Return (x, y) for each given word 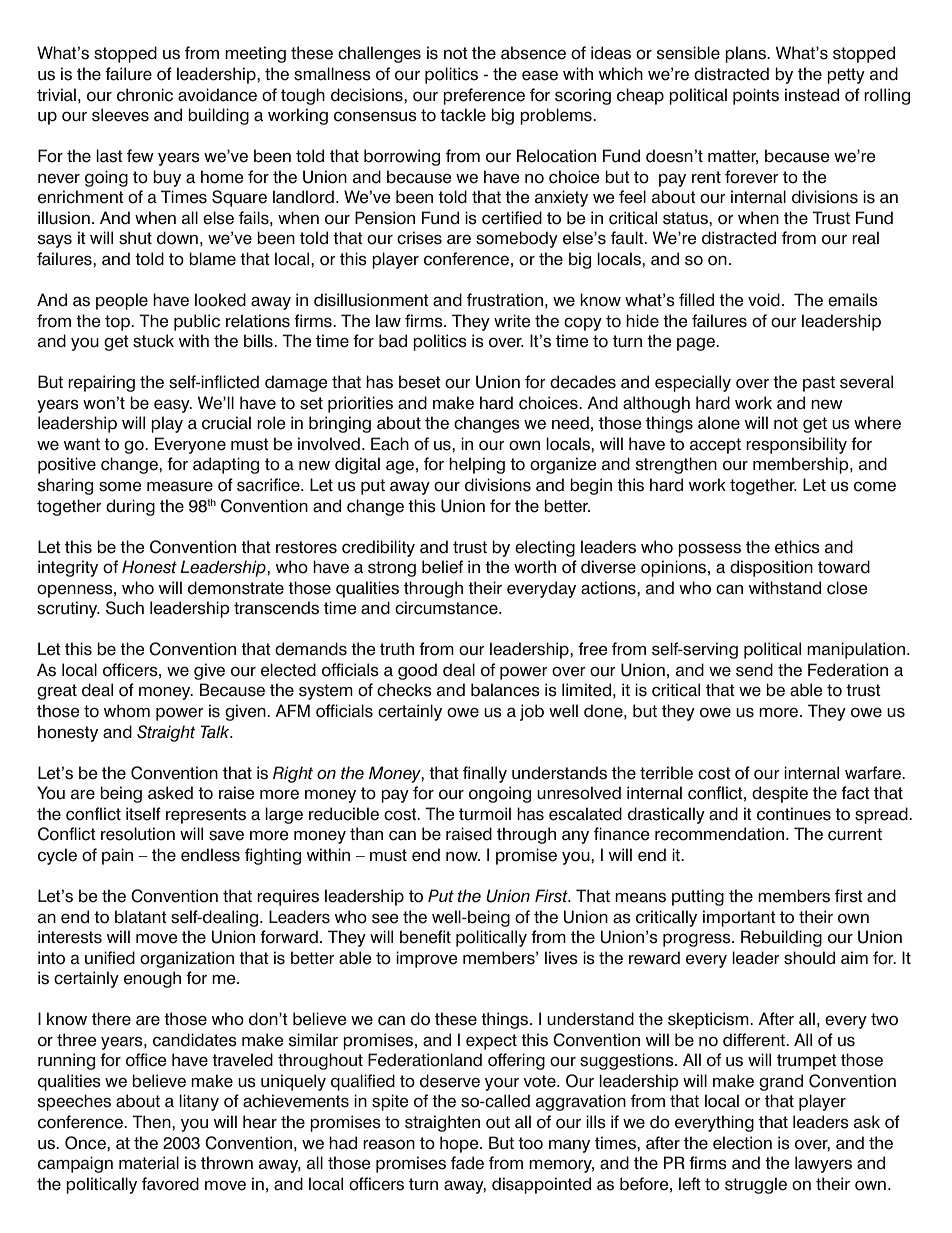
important (739, 918)
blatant (141, 917)
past (819, 384)
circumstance (447, 608)
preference (484, 96)
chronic (145, 95)
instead (812, 95)
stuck (153, 341)
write (512, 321)
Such (125, 608)
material (149, 1163)
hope (460, 1144)
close (847, 588)
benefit (425, 937)
